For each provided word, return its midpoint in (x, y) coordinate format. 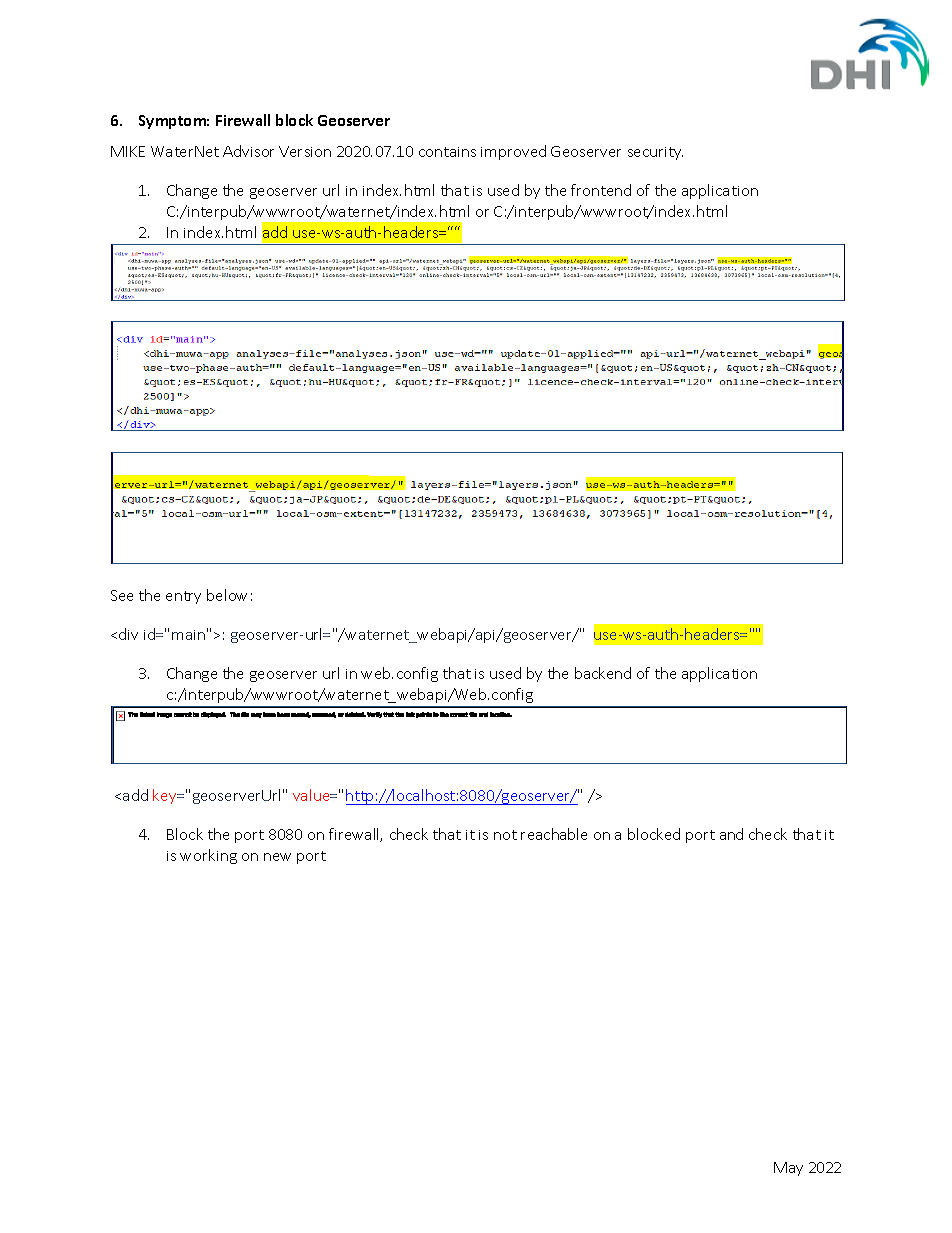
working (208, 856)
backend (603, 673)
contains (447, 152)
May (788, 1169)
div (128, 634)
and (731, 834)
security (655, 153)
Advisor (248, 151)
